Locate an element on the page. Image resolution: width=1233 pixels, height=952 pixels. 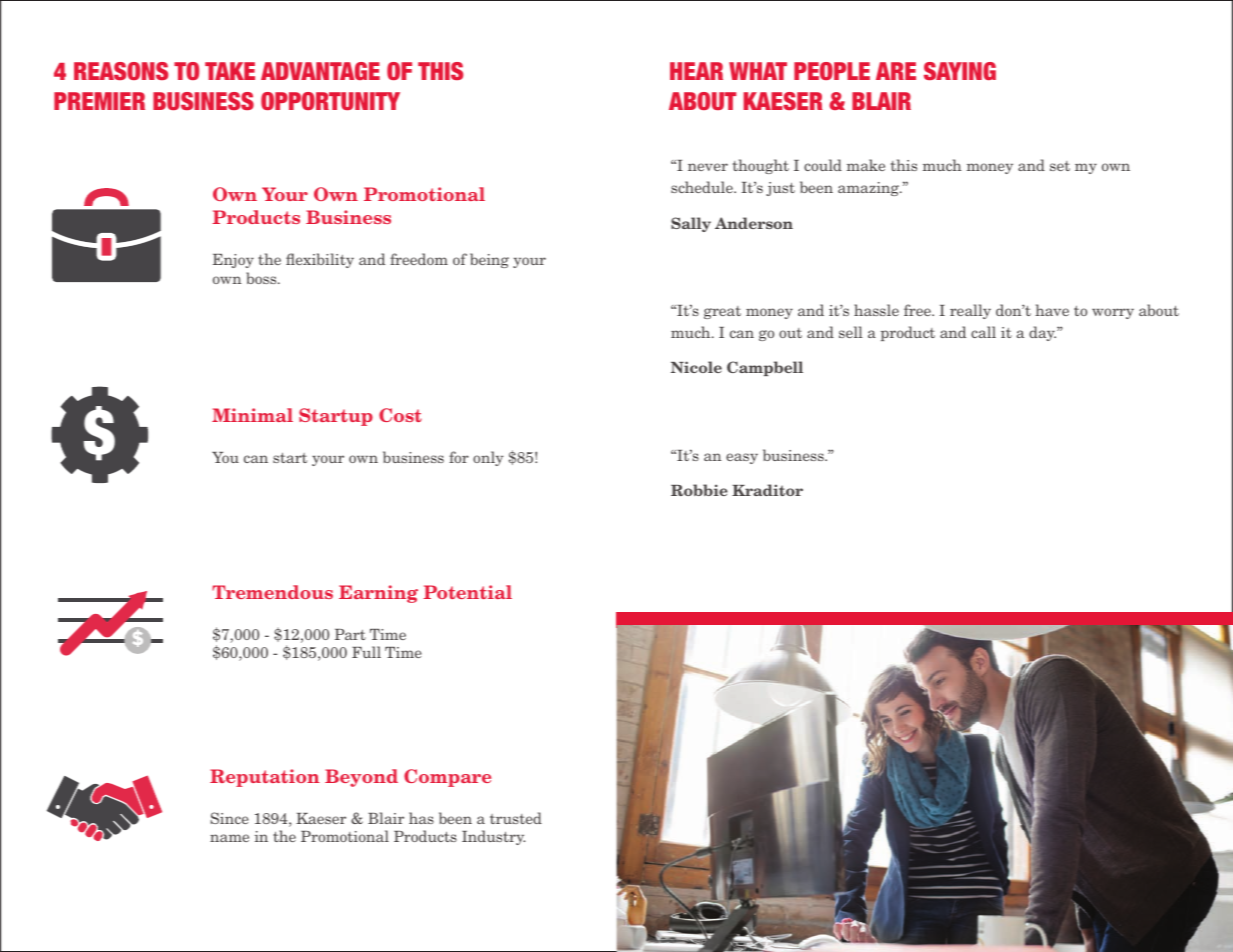
call is located at coordinates (983, 332).
